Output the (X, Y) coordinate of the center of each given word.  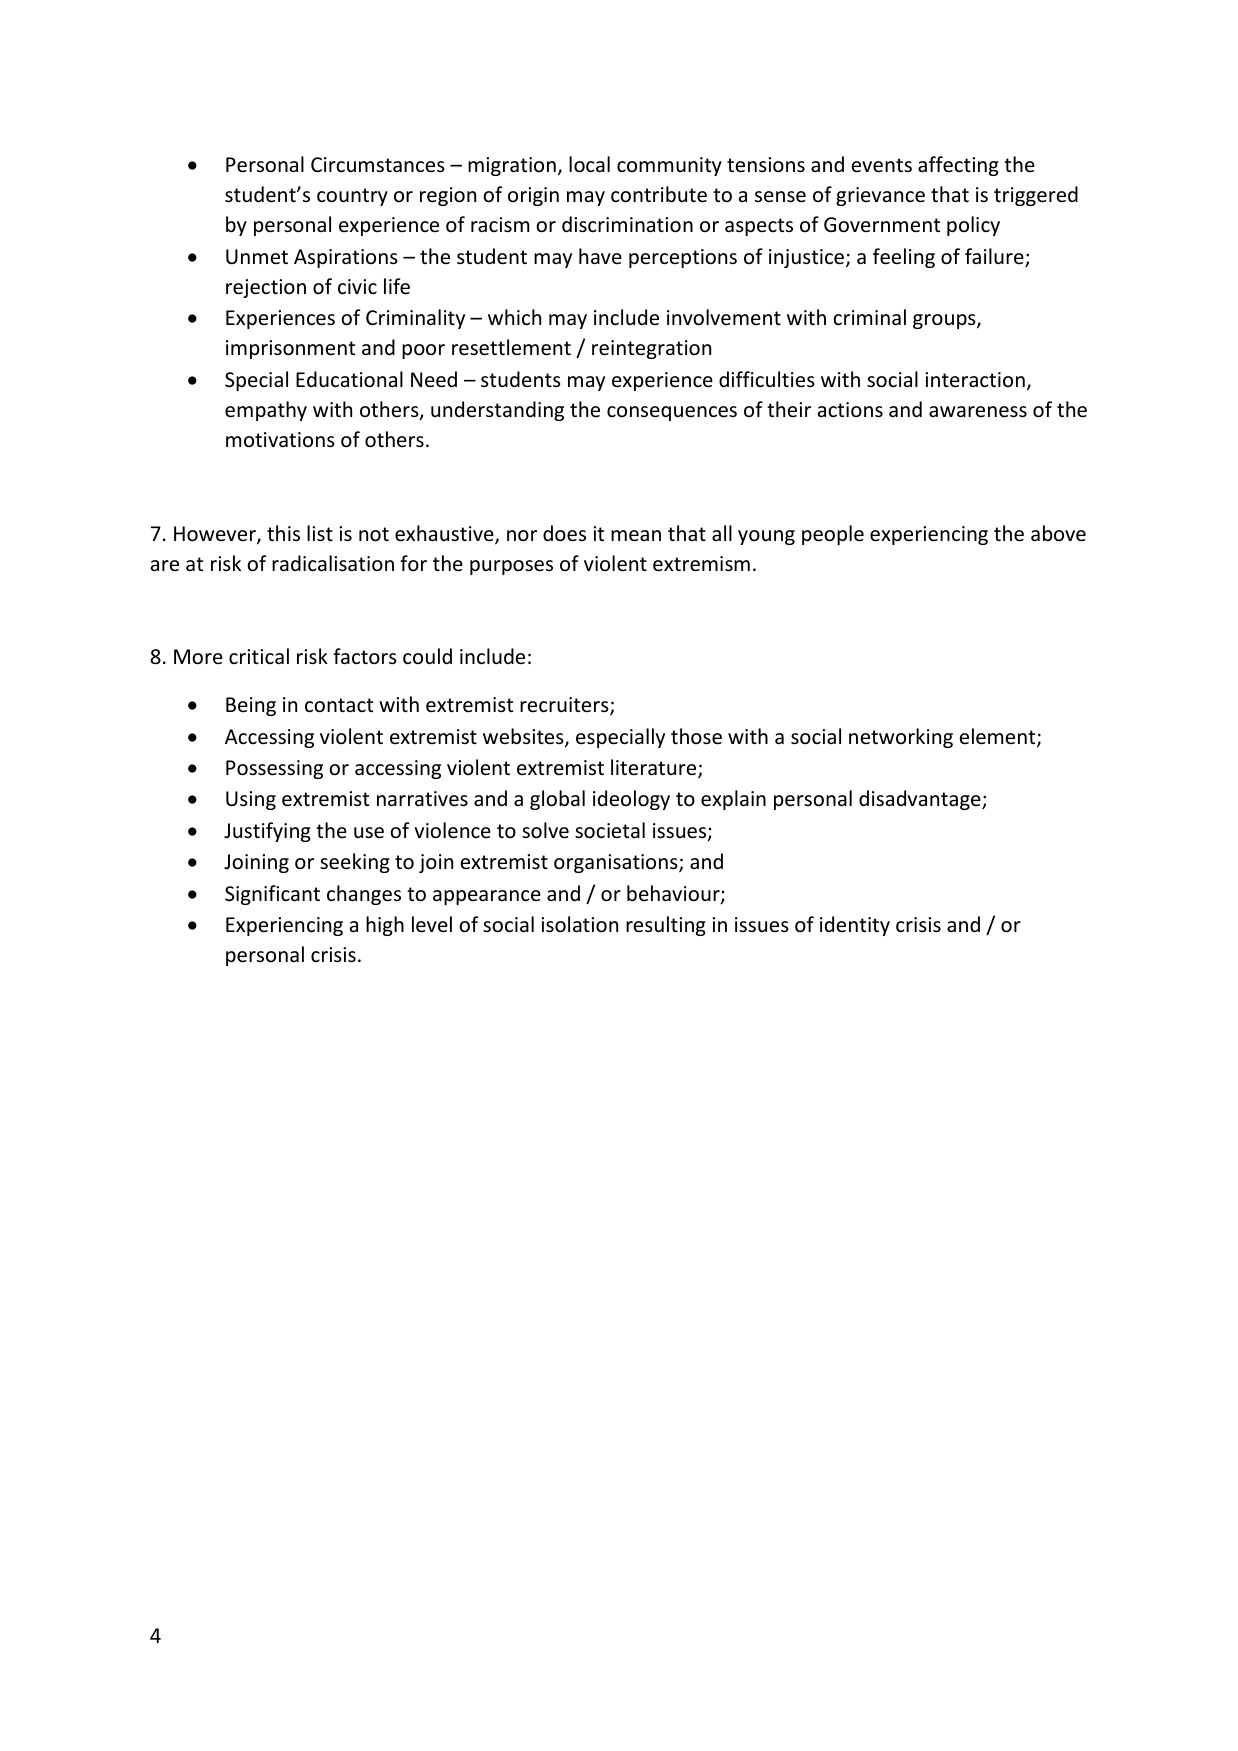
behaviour (674, 894)
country (352, 197)
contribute (659, 194)
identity (855, 926)
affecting (958, 166)
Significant (272, 895)
